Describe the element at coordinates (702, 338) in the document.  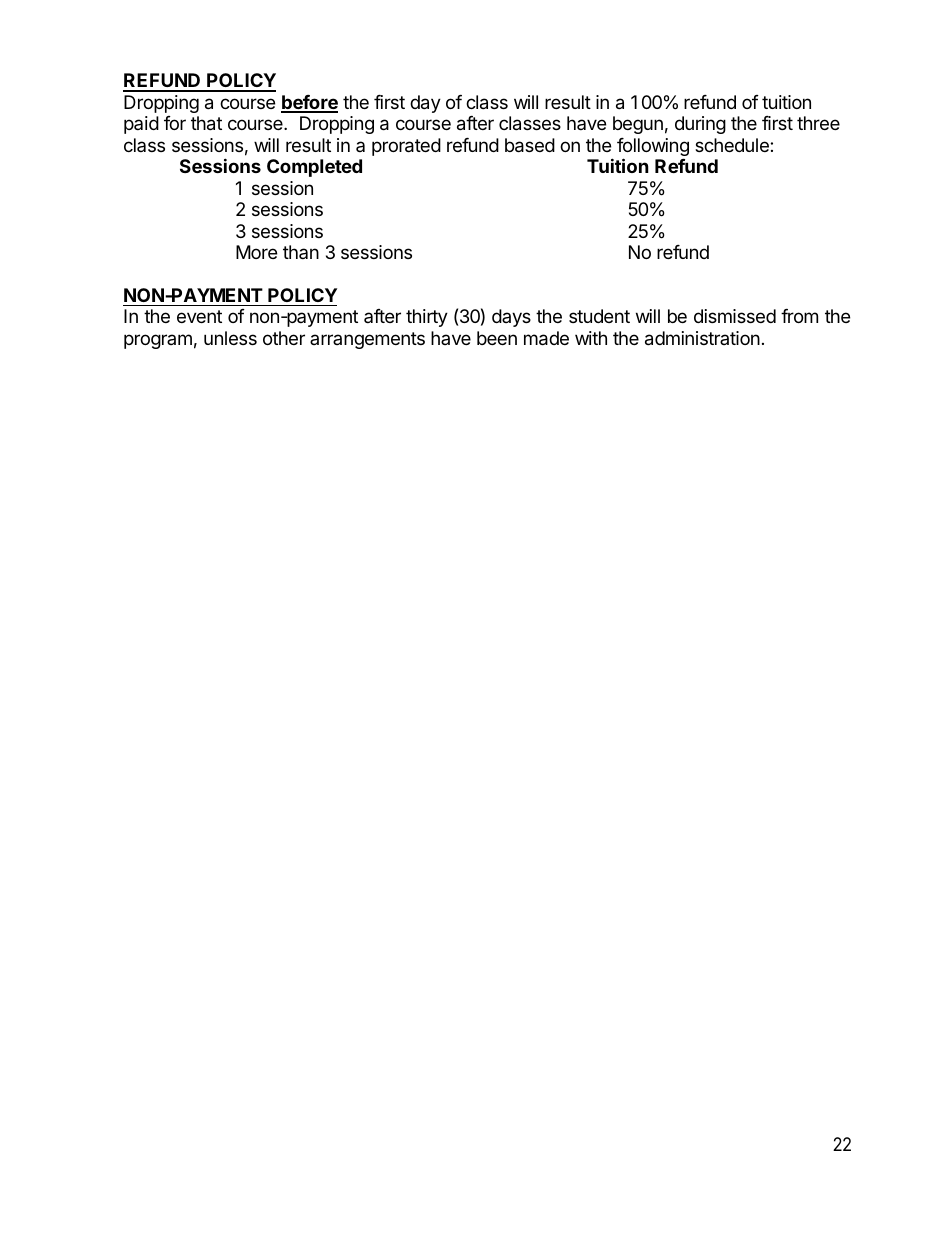
I see `administration` at that location.
